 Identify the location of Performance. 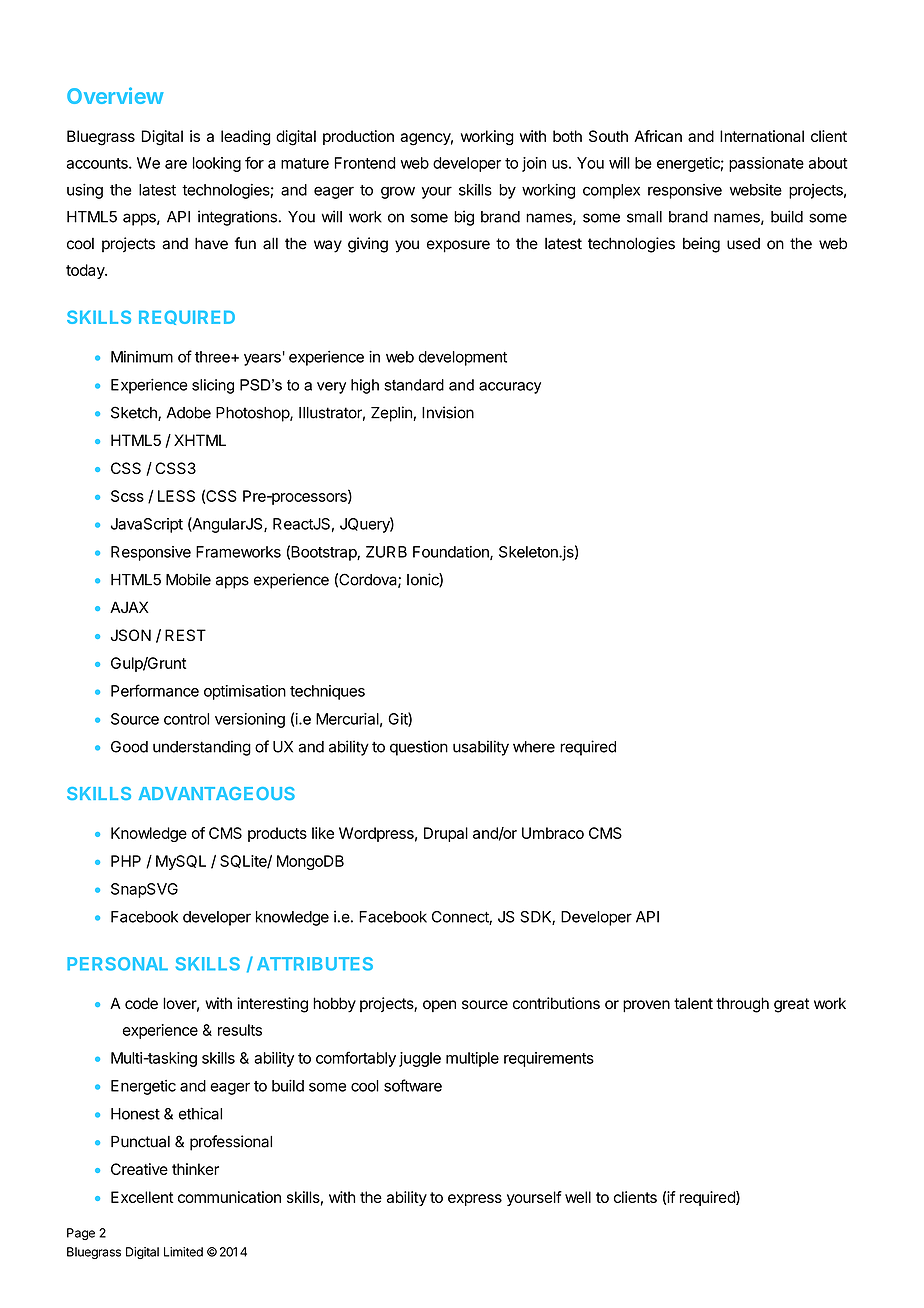
(155, 690).
